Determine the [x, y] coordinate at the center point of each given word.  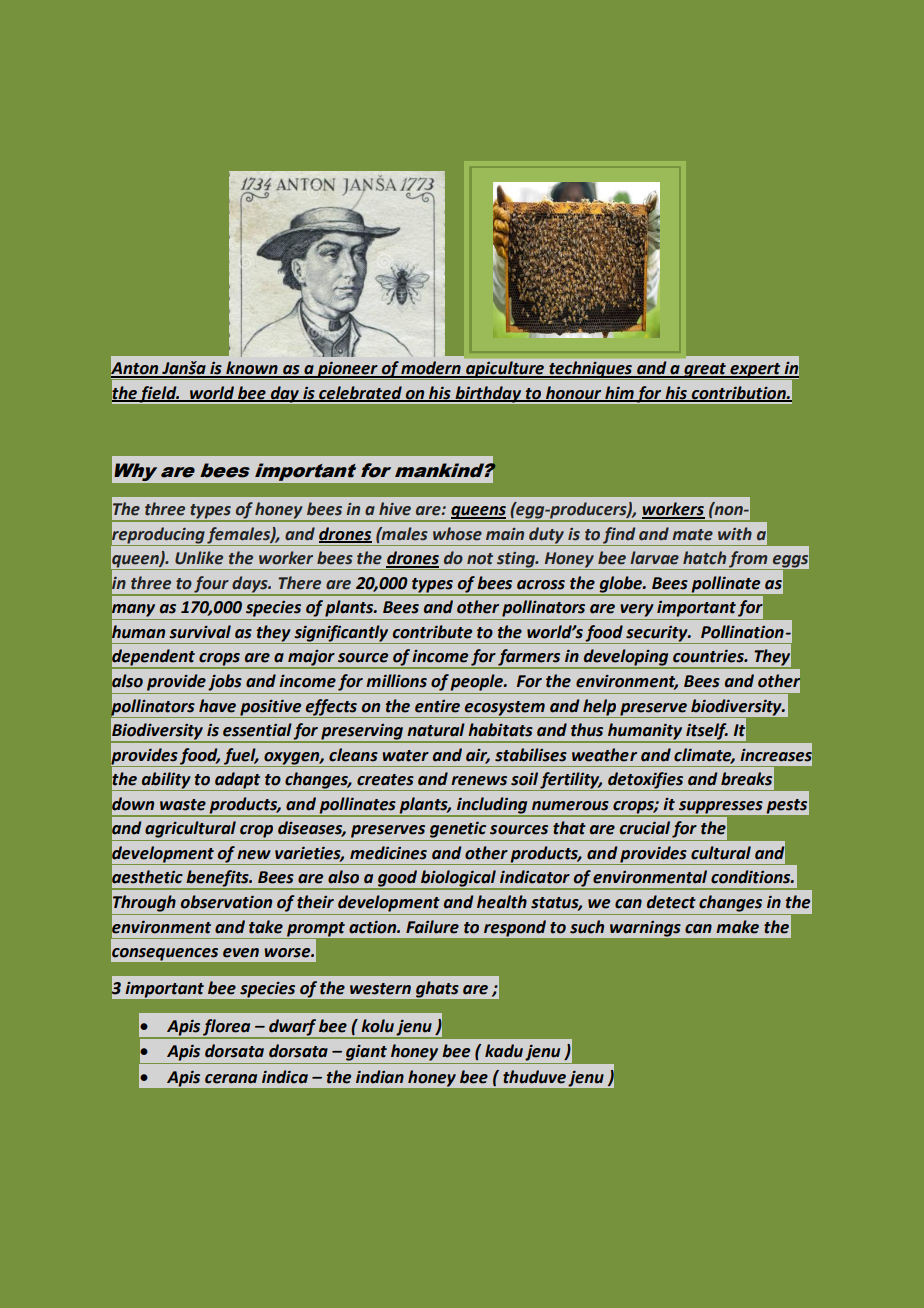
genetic [458, 829]
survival [200, 632]
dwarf [292, 1028]
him [619, 393]
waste [183, 805]
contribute [432, 632]
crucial [645, 828]
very [637, 610]
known [252, 369]
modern [431, 369]
